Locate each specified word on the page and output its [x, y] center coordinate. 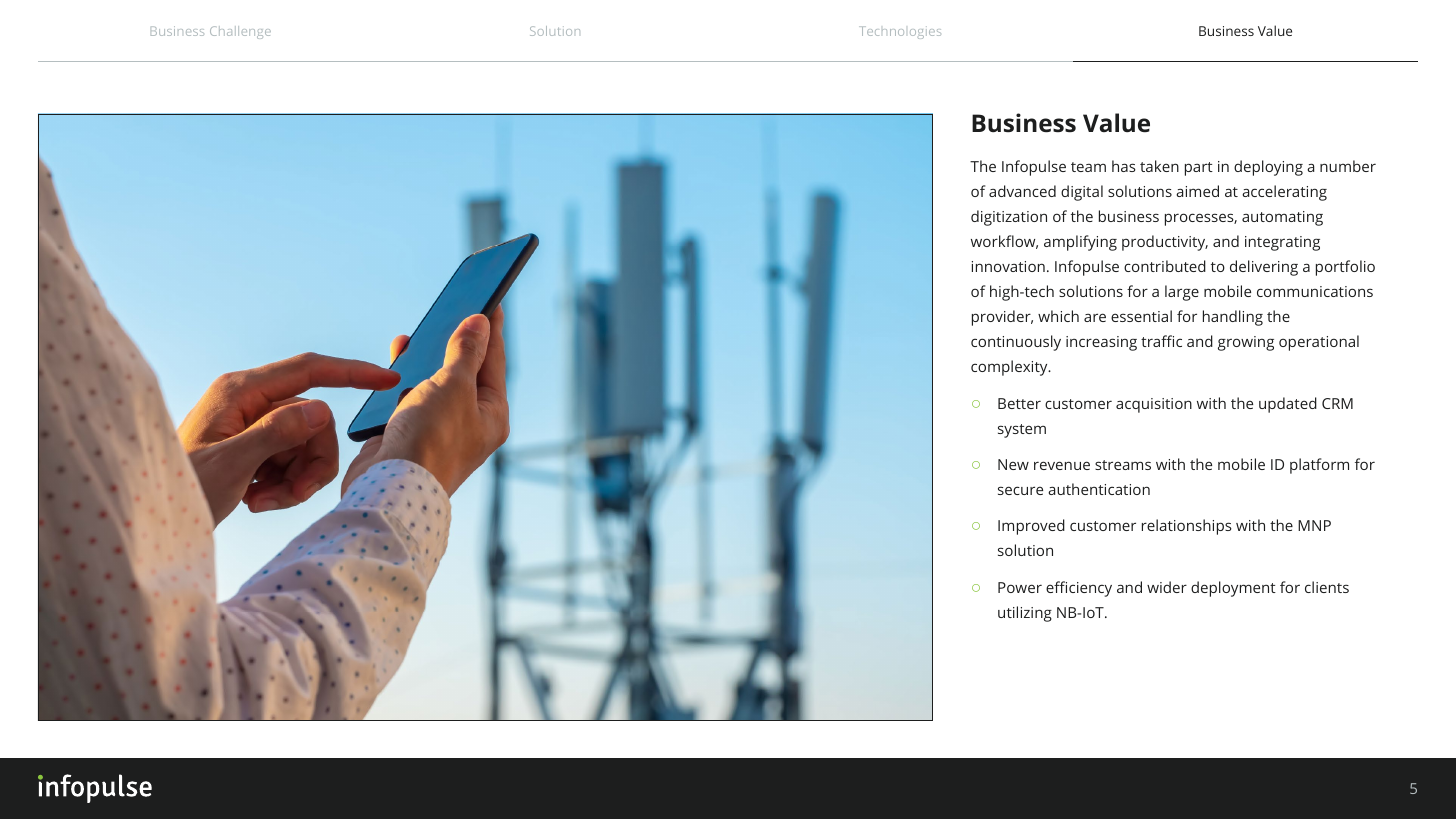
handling [1233, 318]
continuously [1016, 343]
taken [1159, 166]
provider [1002, 318]
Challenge [240, 32]
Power [1020, 587]
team [1088, 167]
